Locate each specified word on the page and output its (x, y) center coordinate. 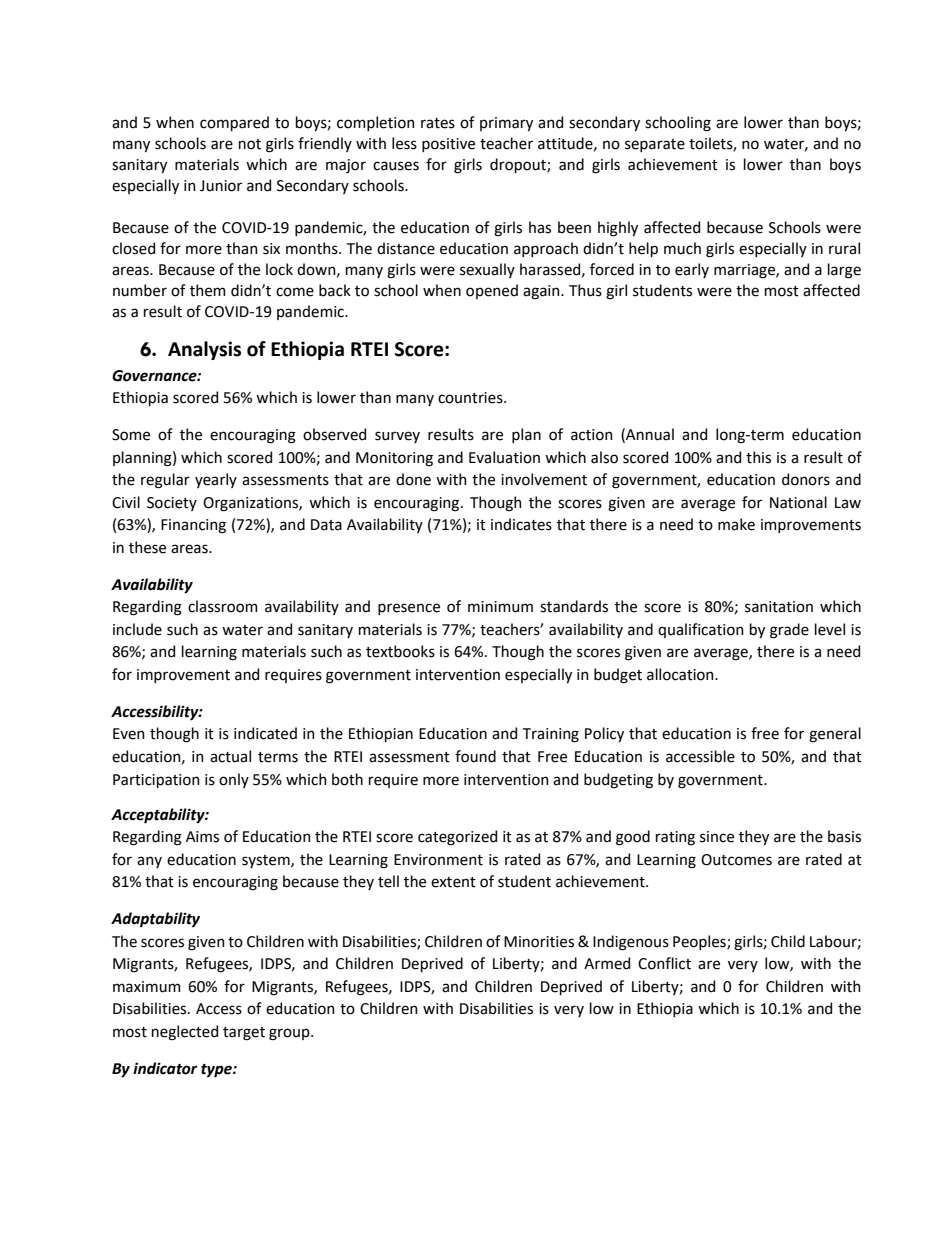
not (250, 144)
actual (230, 756)
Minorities (539, 942)
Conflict (664, 963)
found (475, 756)
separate (655, 145)
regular (165, 481)
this (758, 457)
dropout (519, 165)
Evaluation (504, 457)
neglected (185, 1033)
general (835, 735)
